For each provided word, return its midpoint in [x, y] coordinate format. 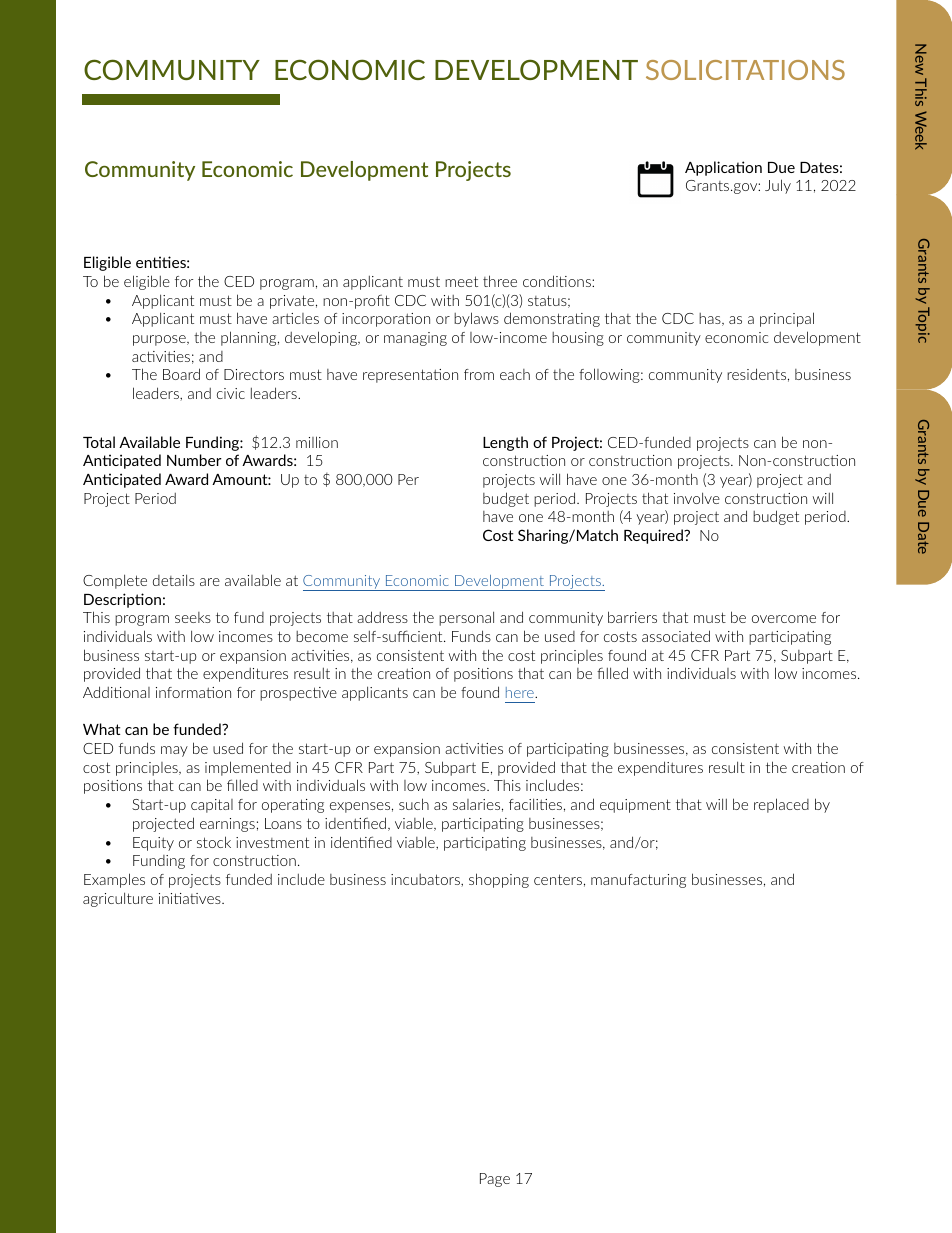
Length [505, 443]
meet [461, 281]
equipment [635, 806]
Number [194, 460]
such [414, 804]
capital [212, 806]
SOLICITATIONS [745, 70]
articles [295, 318]
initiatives [191, 898]
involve [697, 498]
